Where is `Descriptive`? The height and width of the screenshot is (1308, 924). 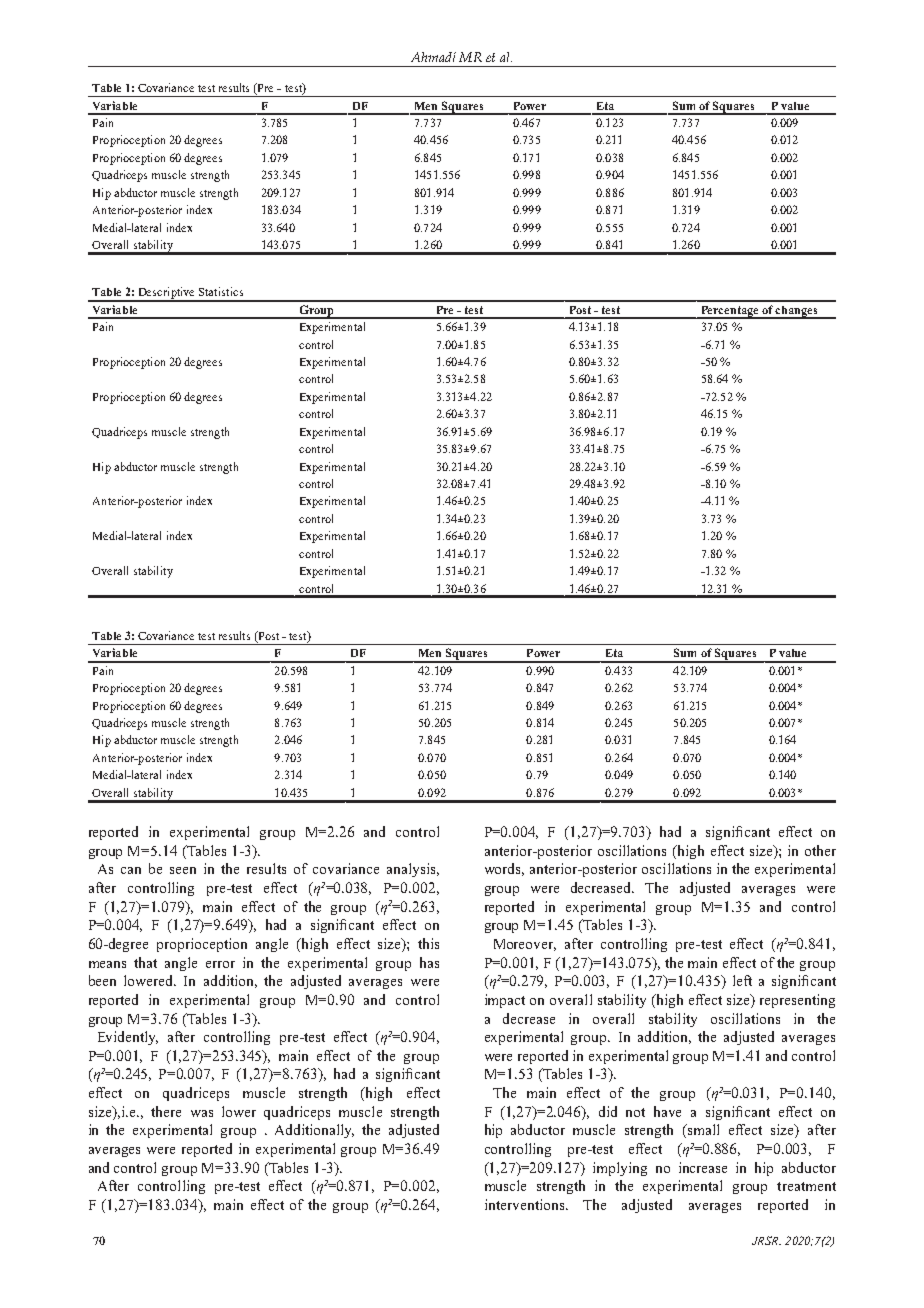
Descriptive is located at coordinates (167, 294).
